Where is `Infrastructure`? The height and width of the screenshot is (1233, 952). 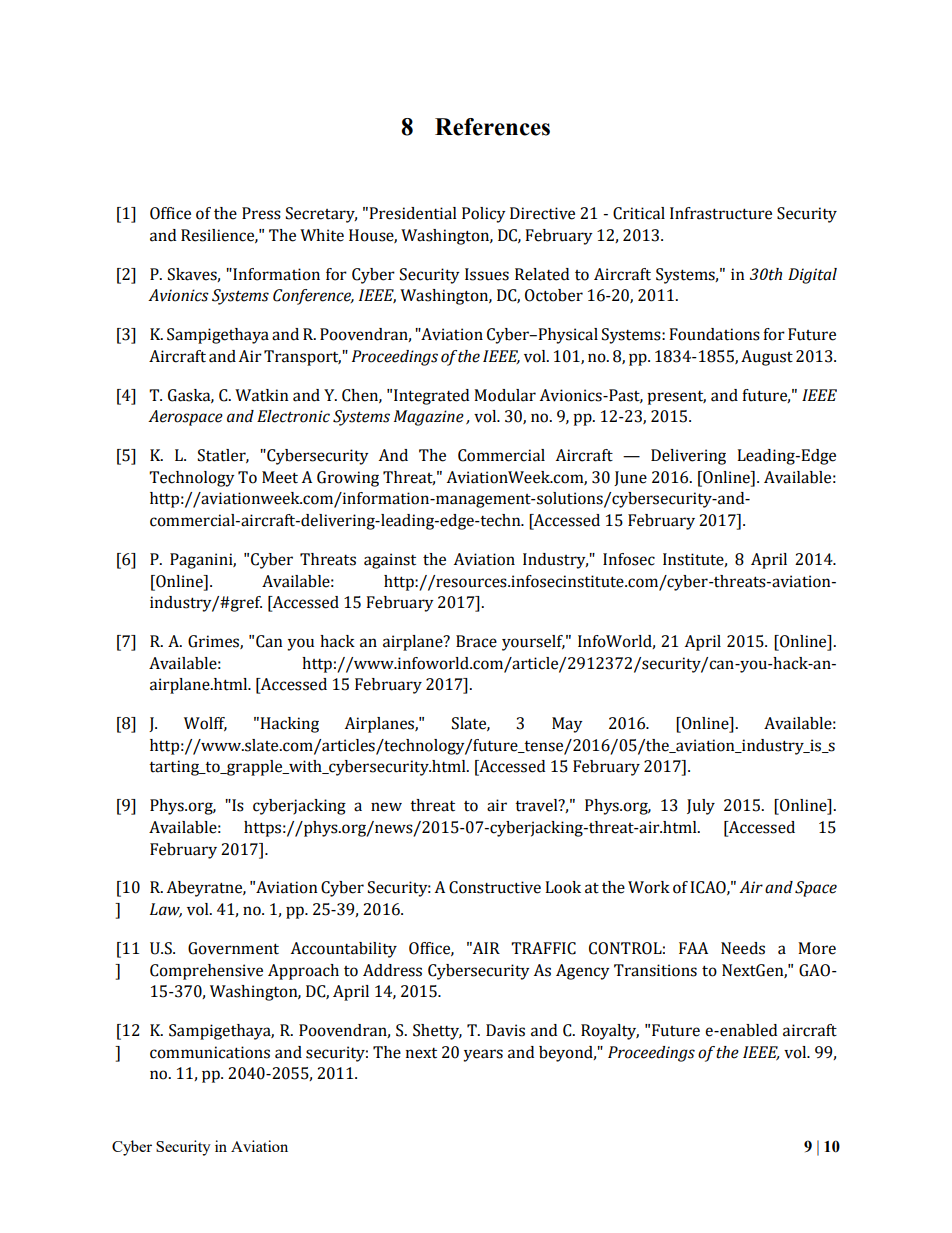
Infrastructure is located at coordinates (721, 213).
